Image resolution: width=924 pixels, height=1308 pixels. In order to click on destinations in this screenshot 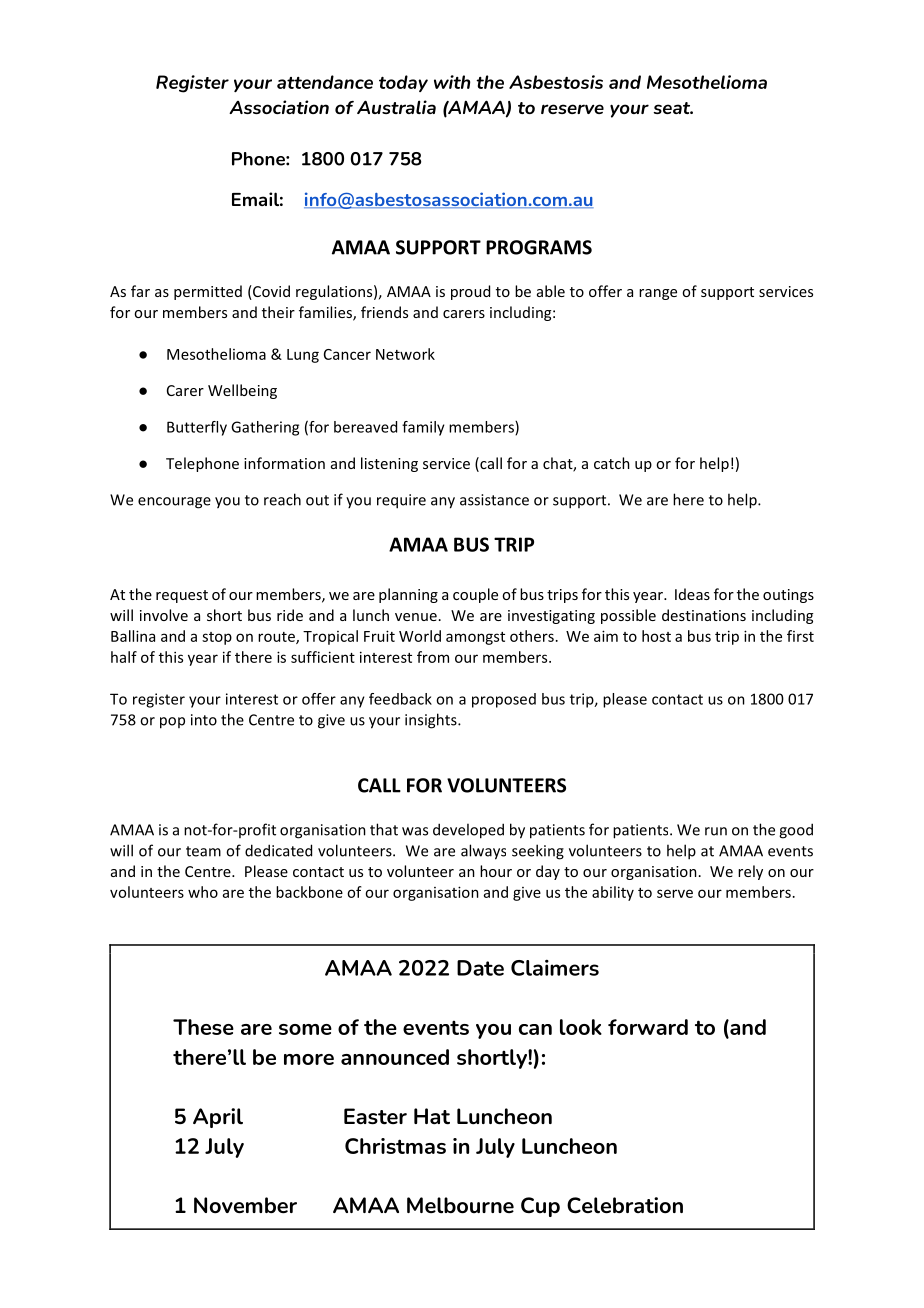, I will do `click(704, 615)`.
